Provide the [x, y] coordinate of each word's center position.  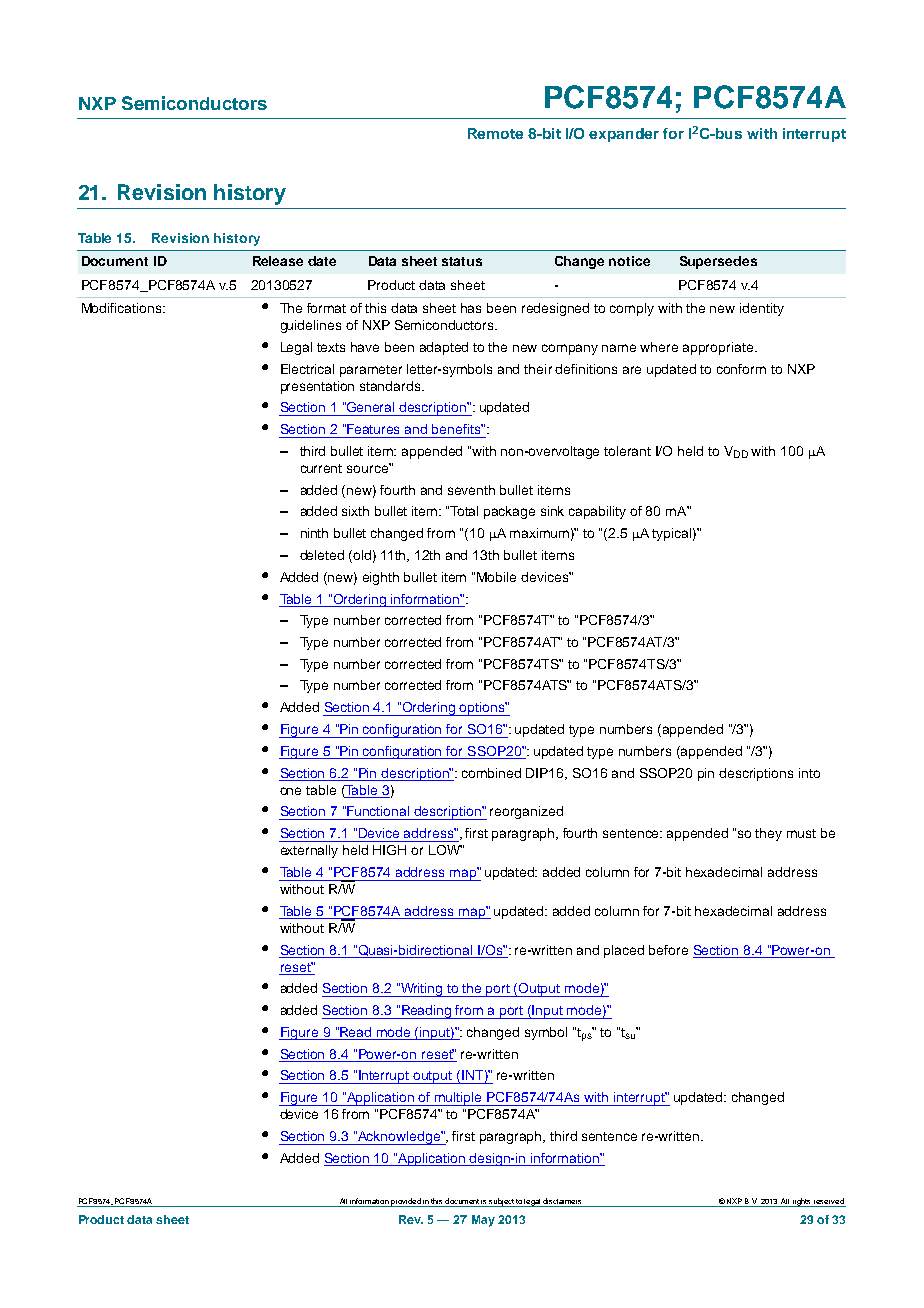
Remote [495, 133]
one [290, 791]
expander [624, 135]
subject [501, 1202]
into [809, 773]
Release [278, 261]
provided [406, 1202]
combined [491, 773]
